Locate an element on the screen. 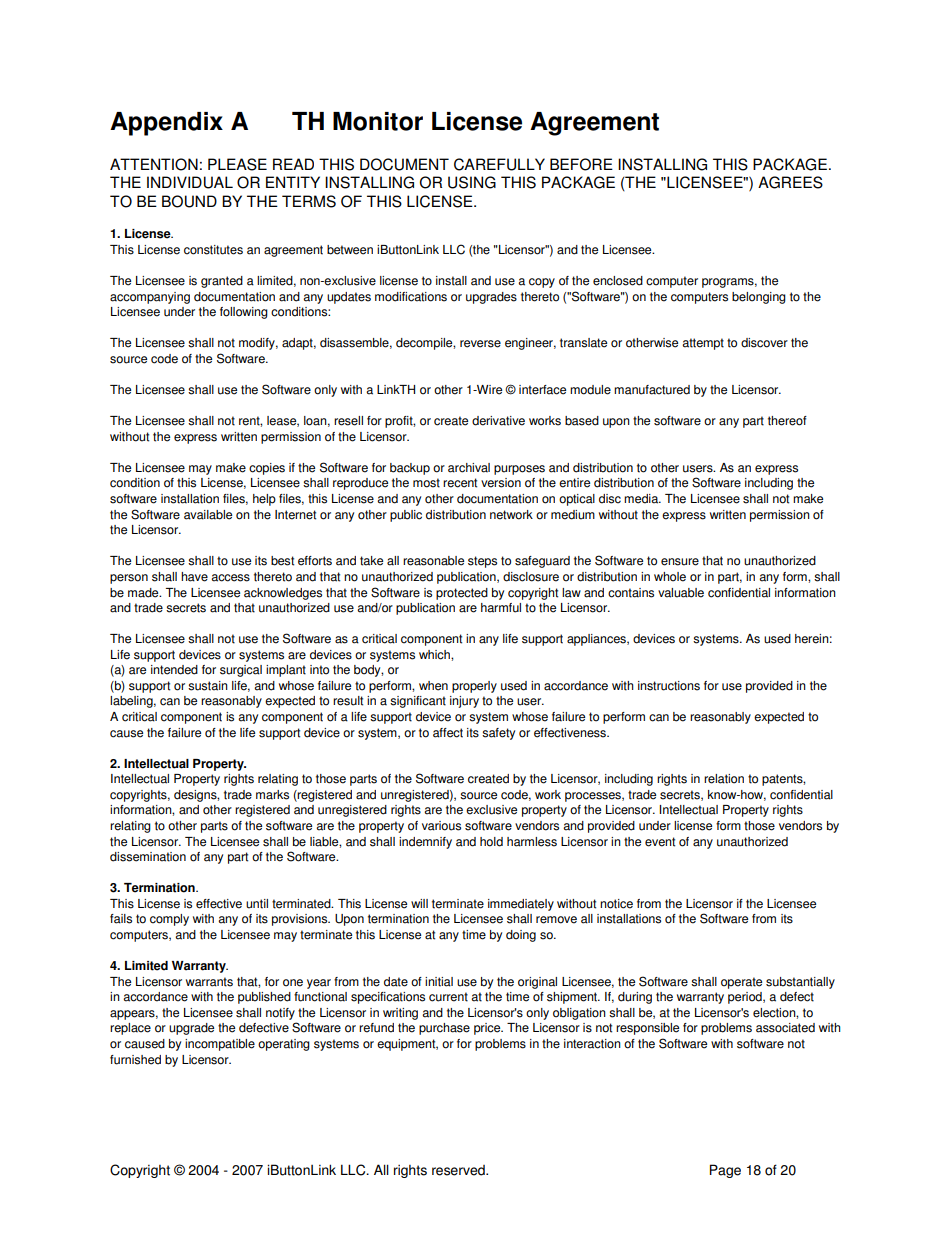 This screenshot has height=1233, width=952. event is located at coordinates (660, 842).
